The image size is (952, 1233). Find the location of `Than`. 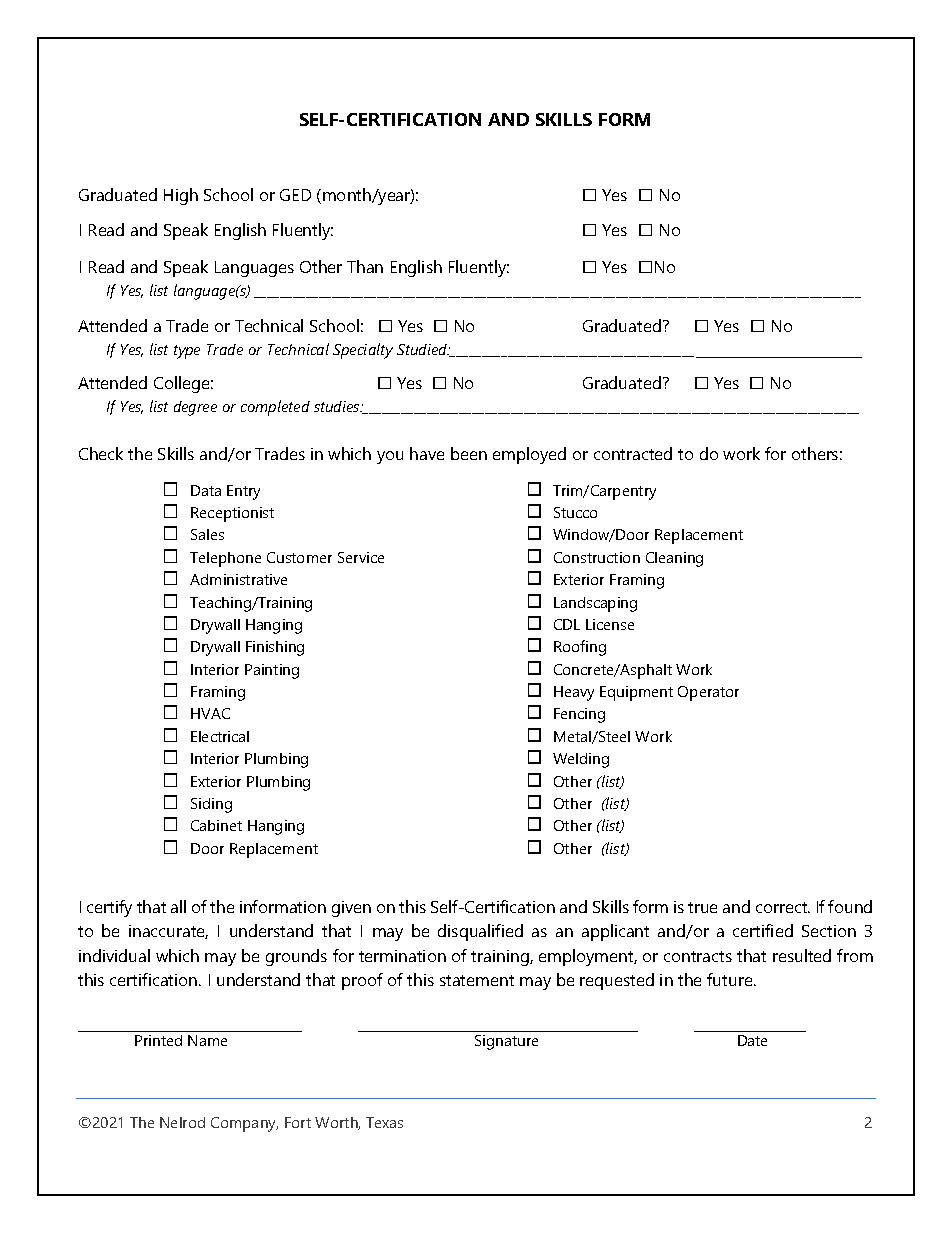

Than is located at coordinates (365, 266).
